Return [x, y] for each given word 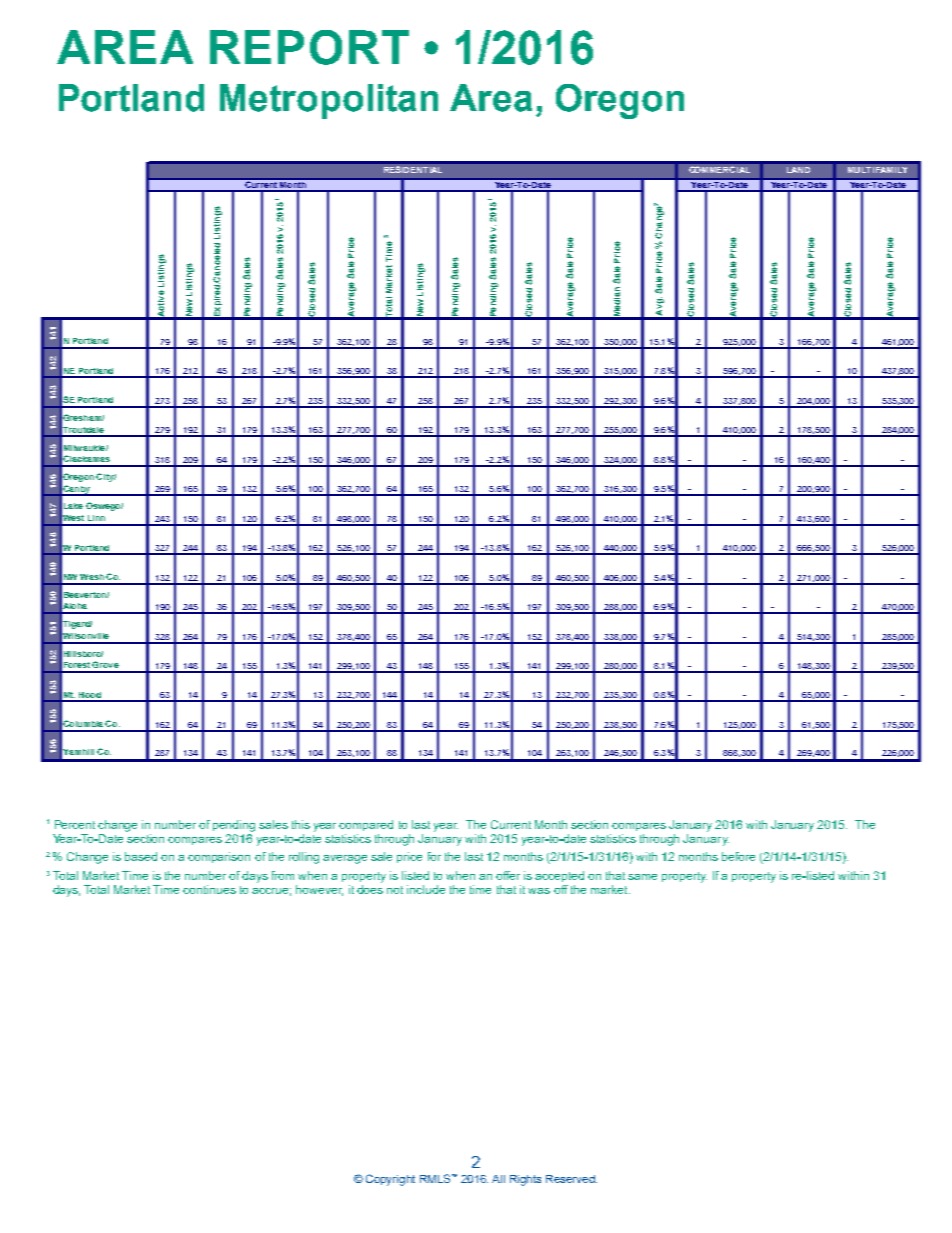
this [301, 824]
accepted [559, 876]
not [395, 890]
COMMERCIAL [719, 169]
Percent [75, 824]
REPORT [309, 47]
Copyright [390, 1180]
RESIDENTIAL [413, 169]
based [141, 856]
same [642, 877]
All [498, 1179]
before [738, 856]
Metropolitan [329, 101]
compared [366, 825]
